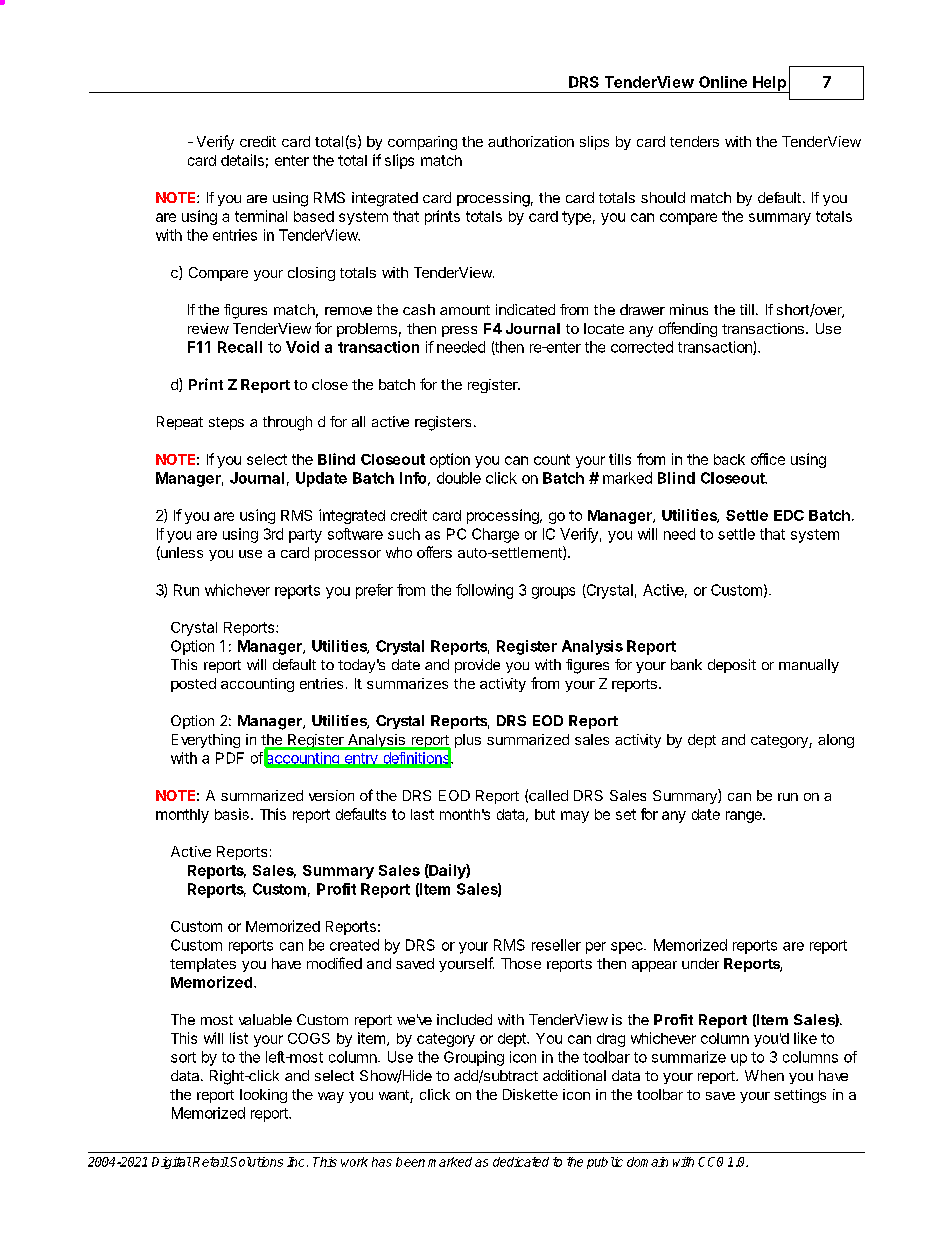 Image resolution: width=952 pixels, height=1233 pixels. What do you see at coordinates (531, 141) in the screenshot?
I see `authorization` at bounding box center [531, 141].
